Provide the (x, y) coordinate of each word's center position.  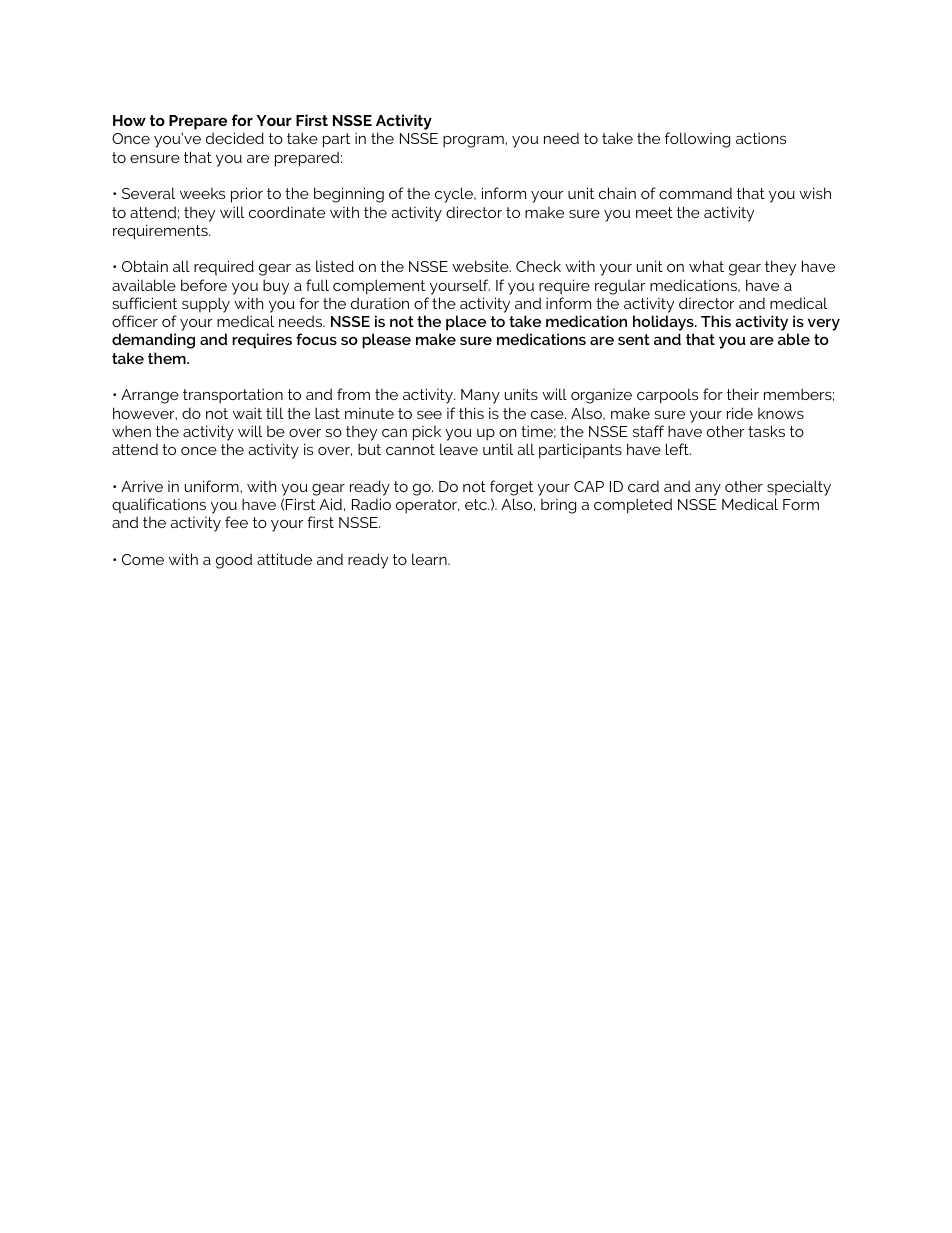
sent (634, 339)
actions (761, 138)
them (168, 358)
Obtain (145, 266)
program (474, 142)
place (466, 323)
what (706, 266)
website (481, 266)
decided (235, 138)
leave (459, 449)
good (234, 561)
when (131, 431)
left (678, 449)
